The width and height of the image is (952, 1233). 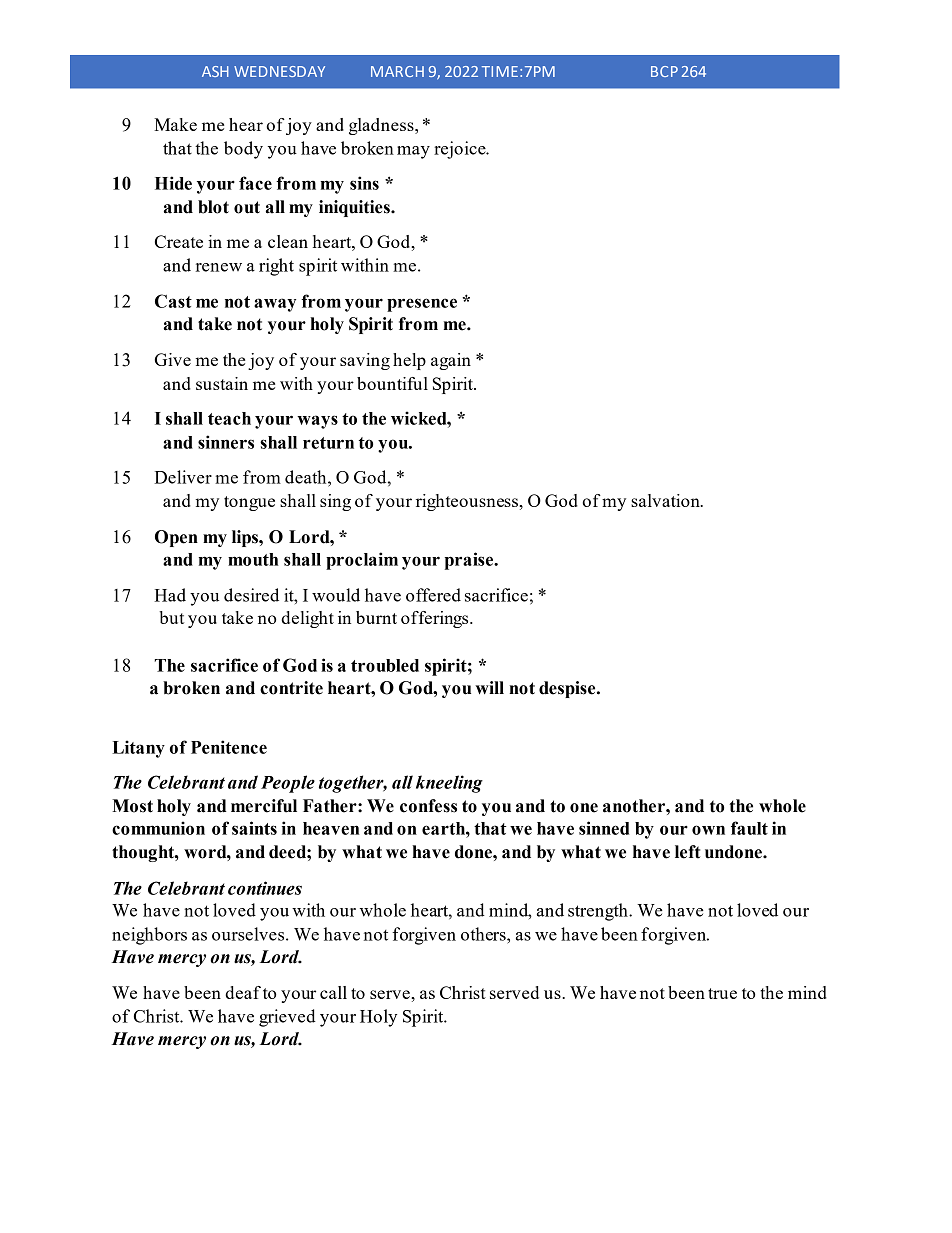 I want to click on saints, so click(x=254, y=828).
